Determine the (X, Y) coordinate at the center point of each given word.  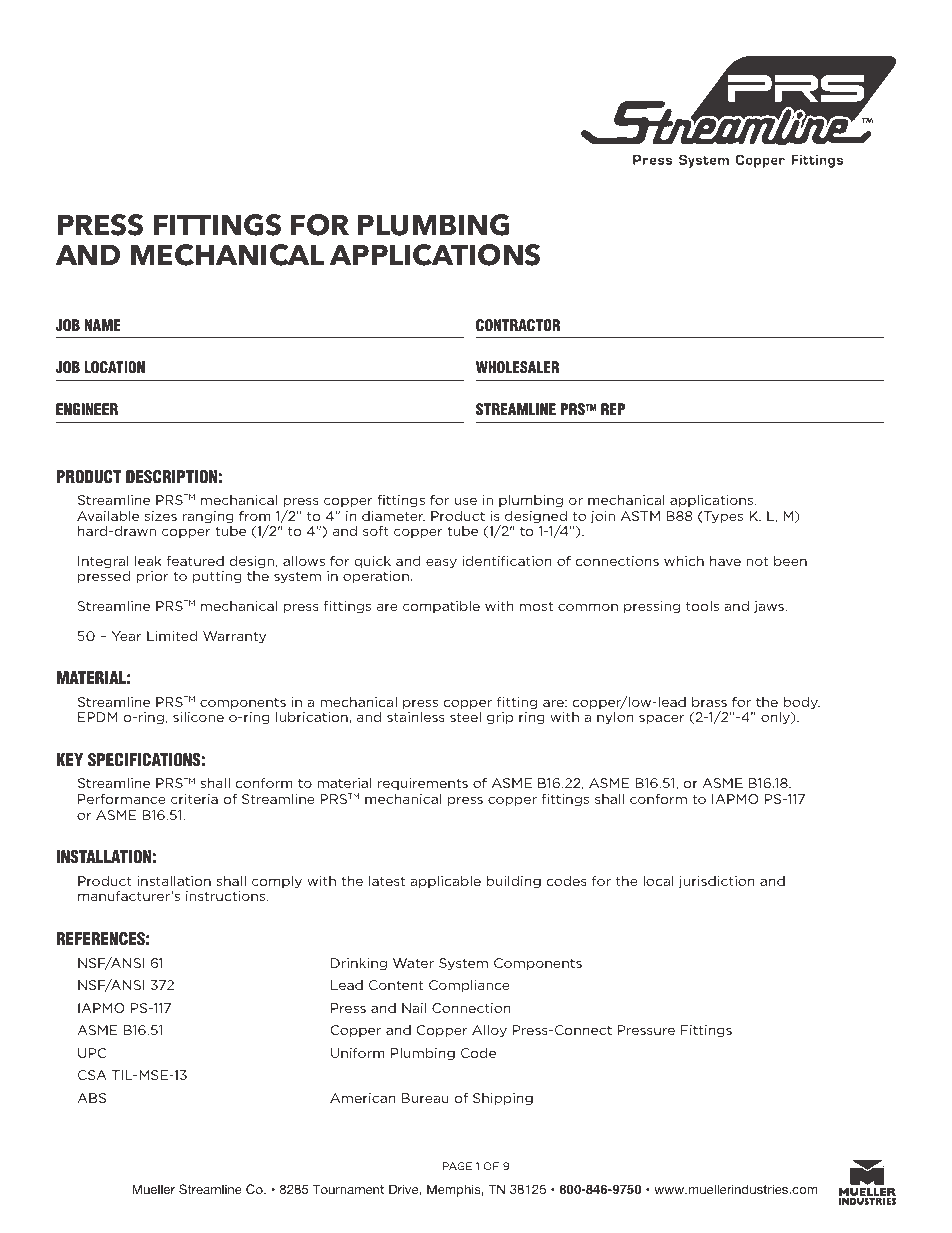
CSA (92, 1075)
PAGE (457, 1166)
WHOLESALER (518, 367)
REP (613, 409)
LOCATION (114, 367)
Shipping (503, 1099)
